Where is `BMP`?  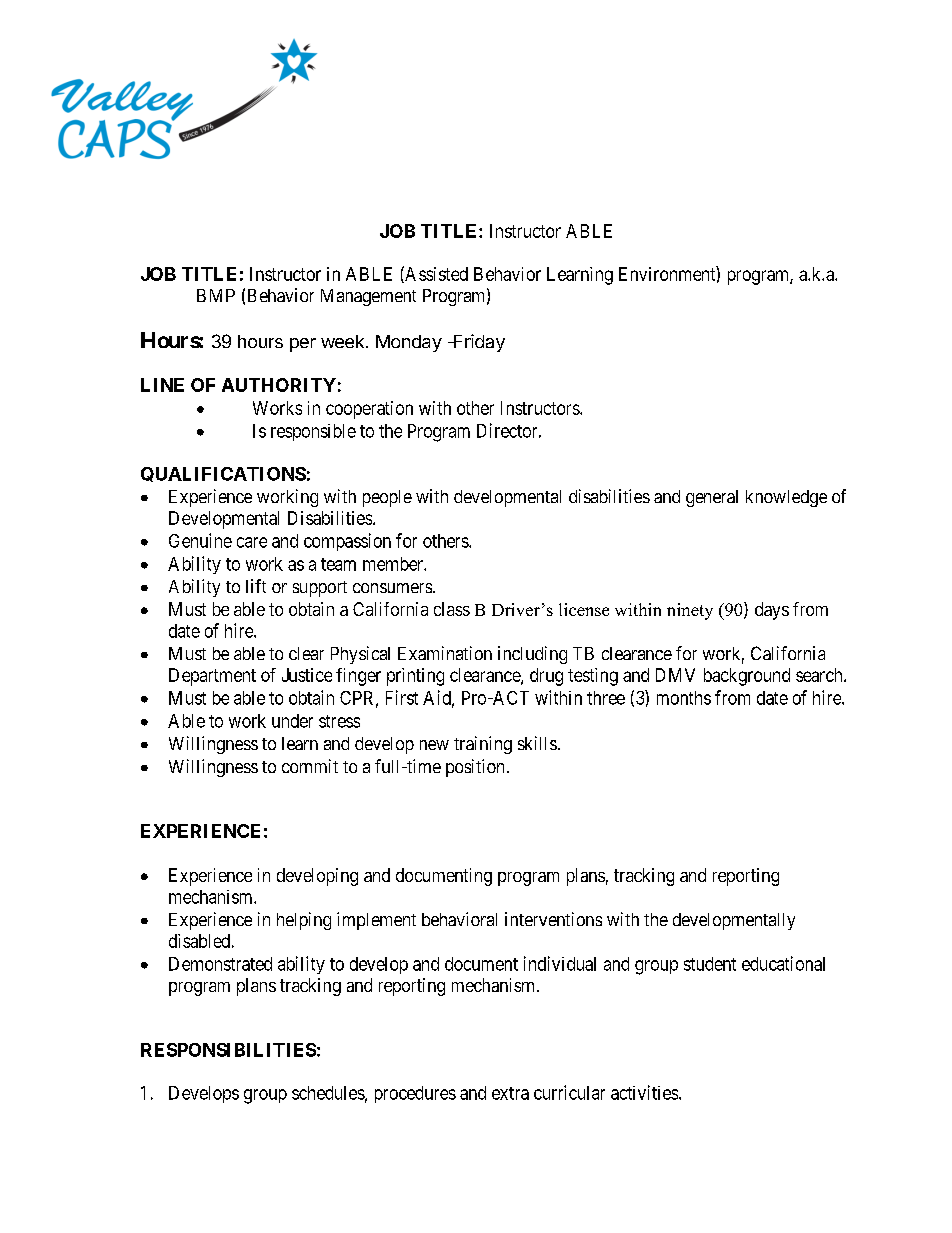
BMP is located at coordinates (216, 295).
